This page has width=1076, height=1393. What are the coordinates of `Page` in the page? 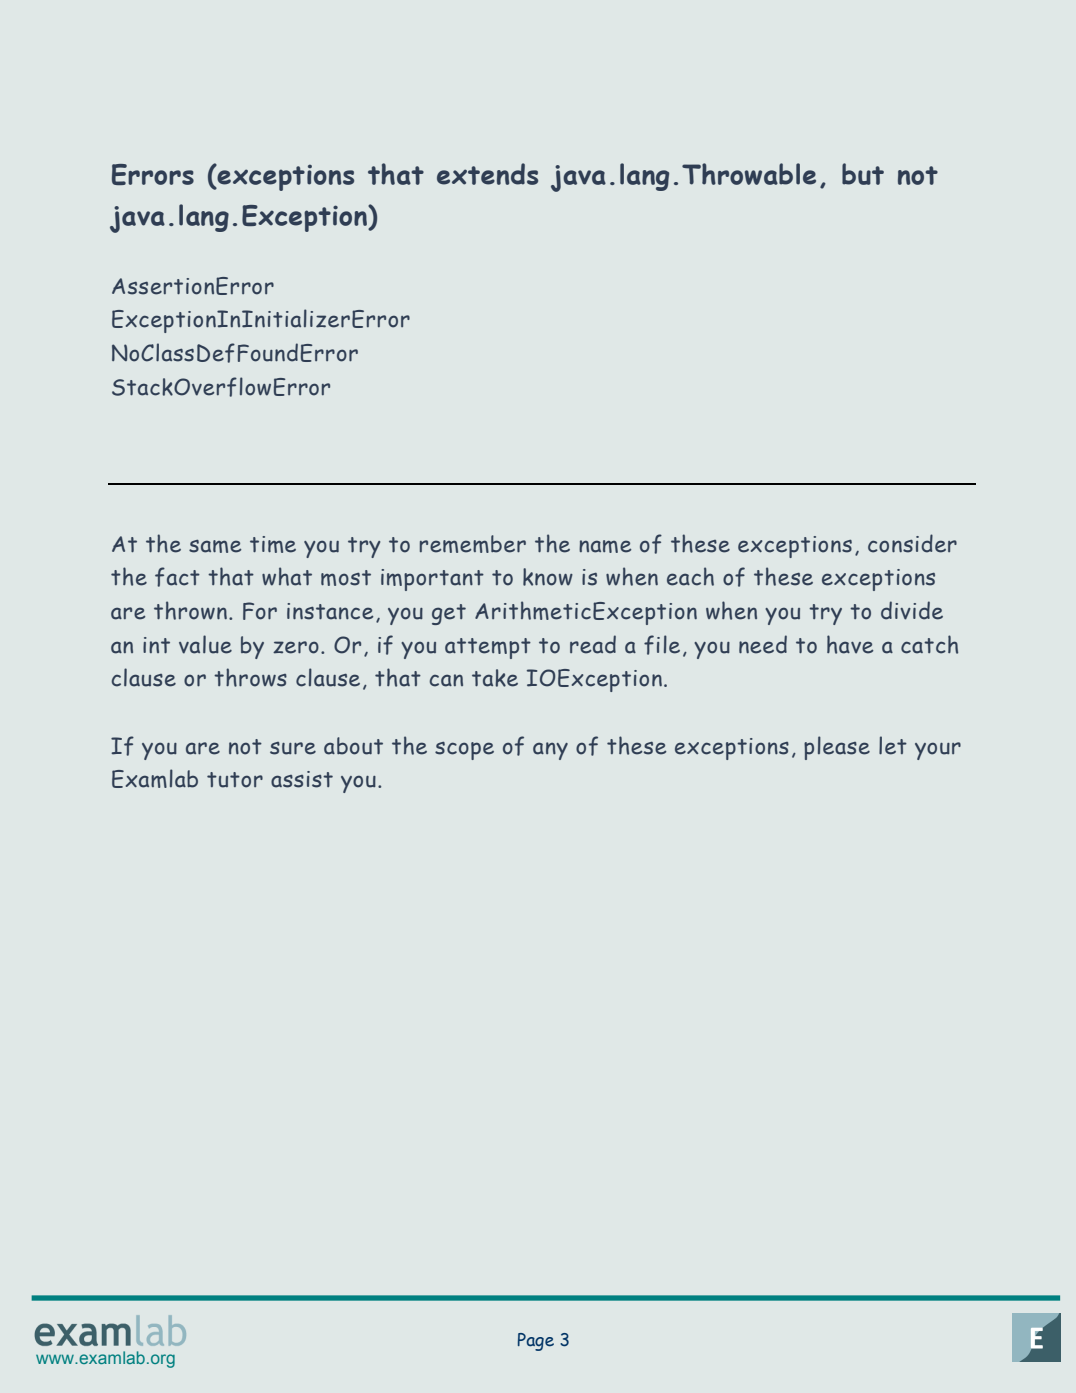 It's located at (536, 1342).
